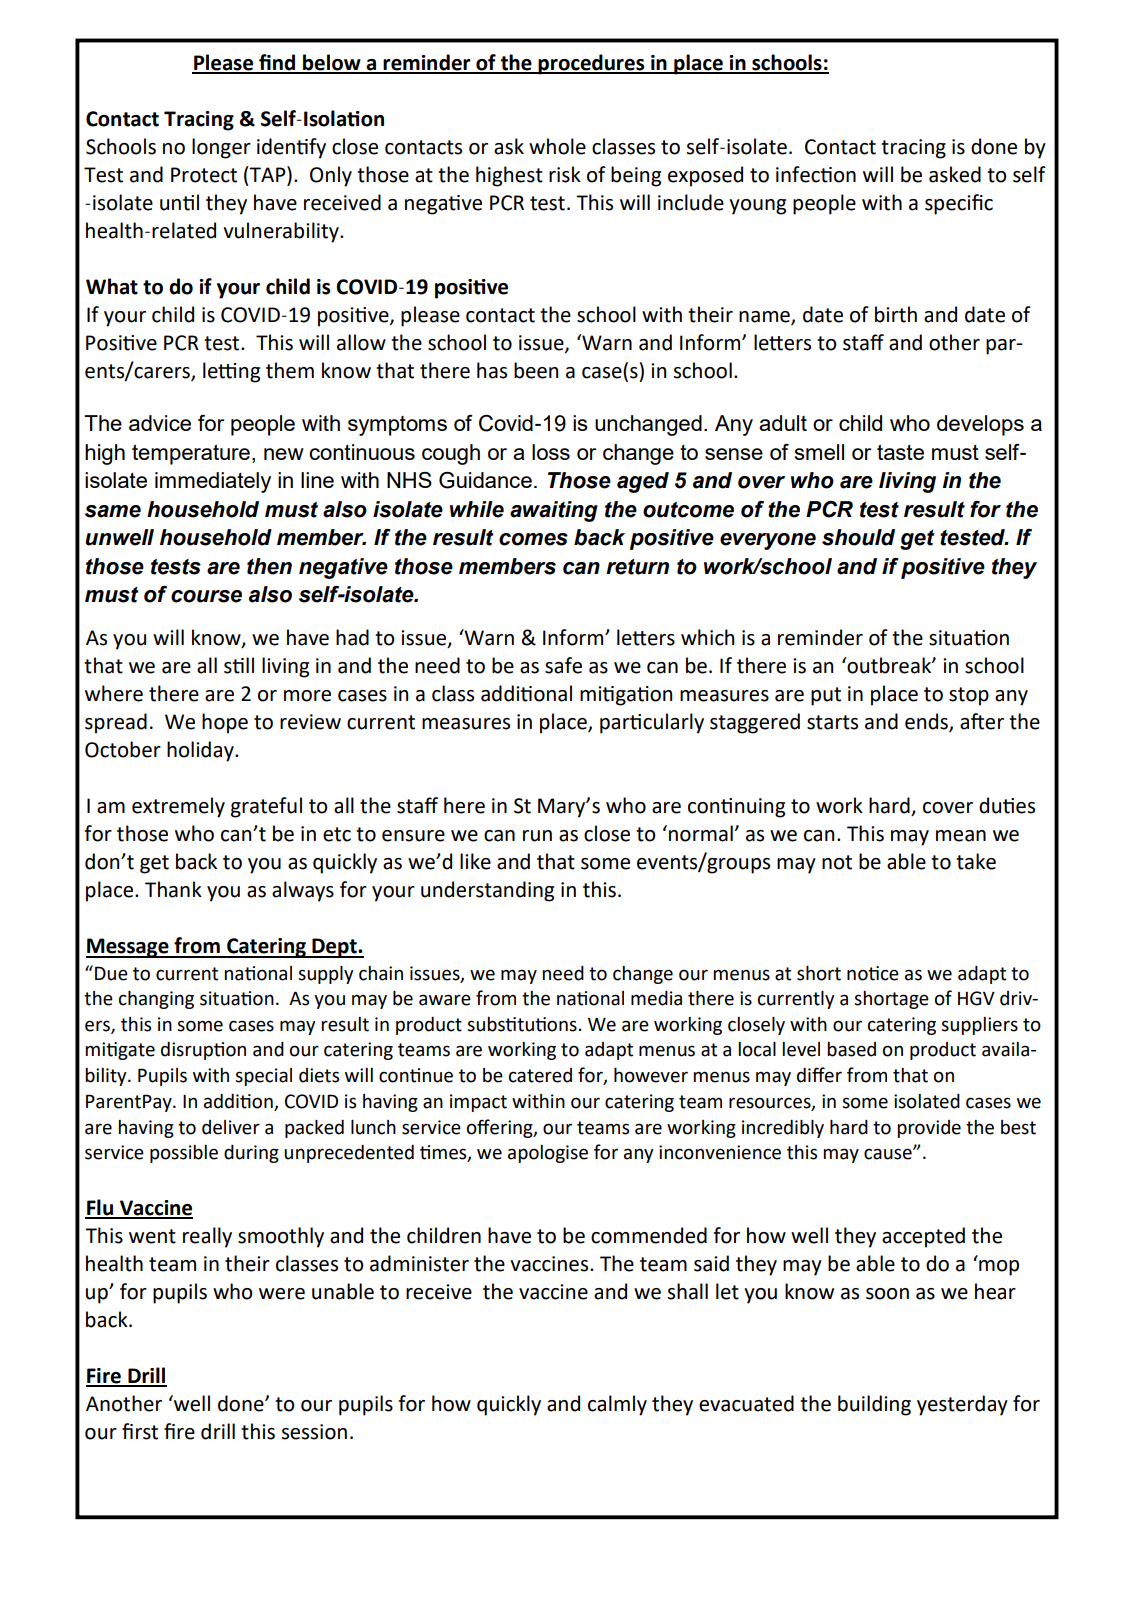 The height and width of the page is (1610, 1138). Describe the element at coordinates (982, 721) in the page. I see `after` at that location.
